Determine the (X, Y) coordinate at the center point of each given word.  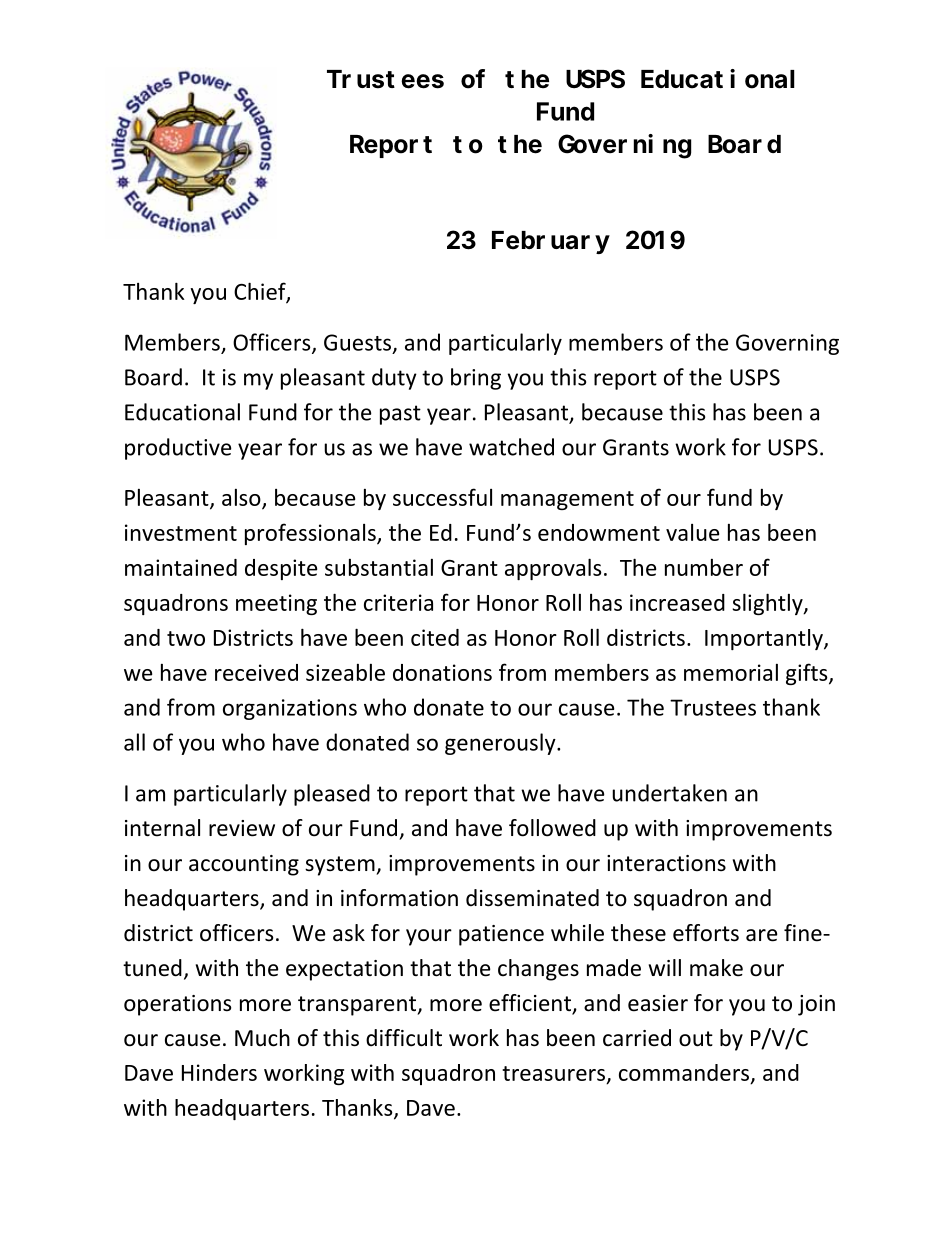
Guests (357, 342)
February (551, 242)
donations (442, 672)
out (696, 1039)
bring (476, 379)
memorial (731, 672)
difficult (404, 1038)
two (186, 638)
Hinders (219, 1072)
